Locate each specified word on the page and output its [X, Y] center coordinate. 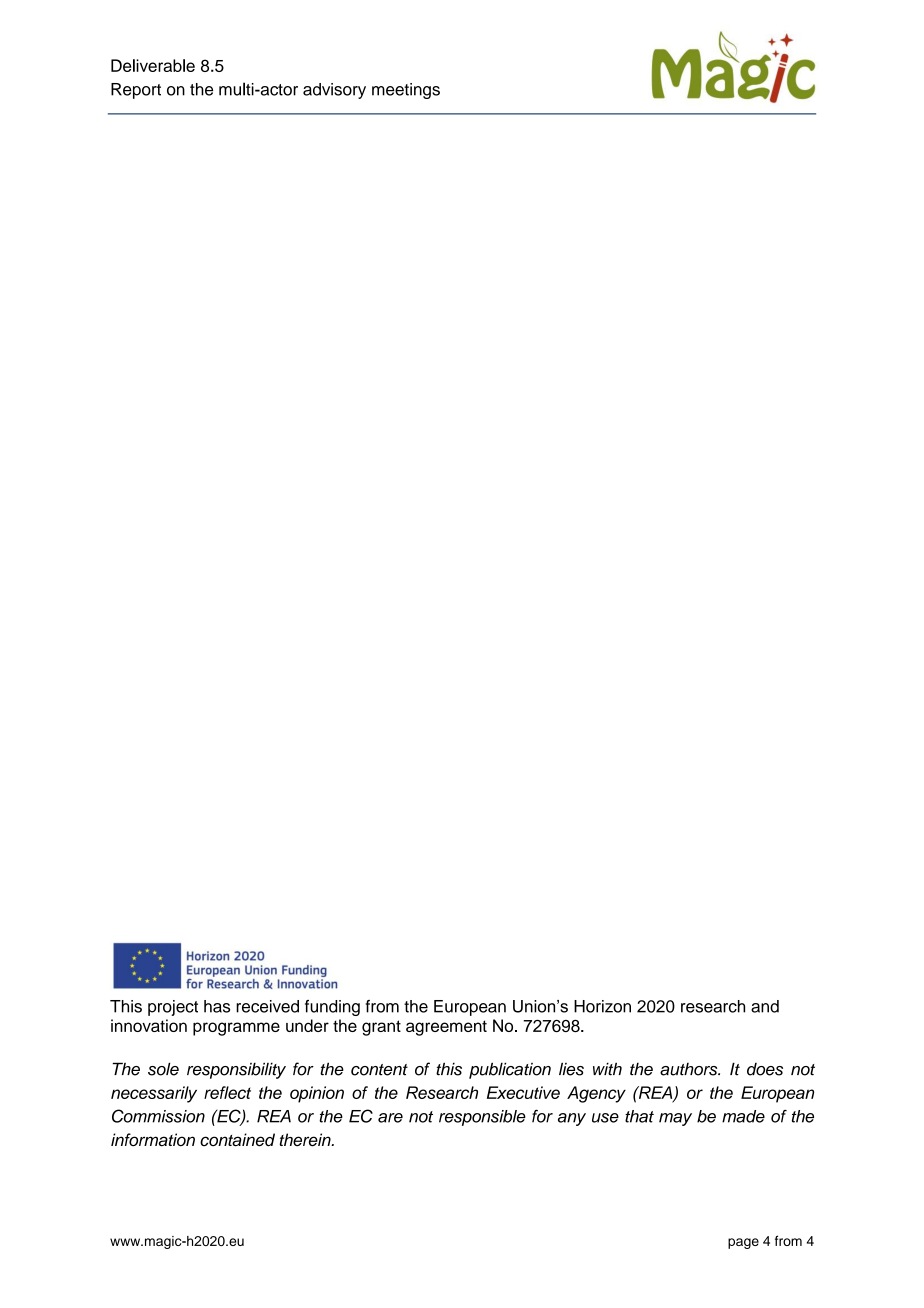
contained [237, 1140]
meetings [406, 91]
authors [690, 1069]
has [217, 1006]
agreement [446, 1028]
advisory [334, 91]
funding [332, 1008]
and [765, 1006]
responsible [482, 1118]
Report [136, 91]
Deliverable [153, 65]
